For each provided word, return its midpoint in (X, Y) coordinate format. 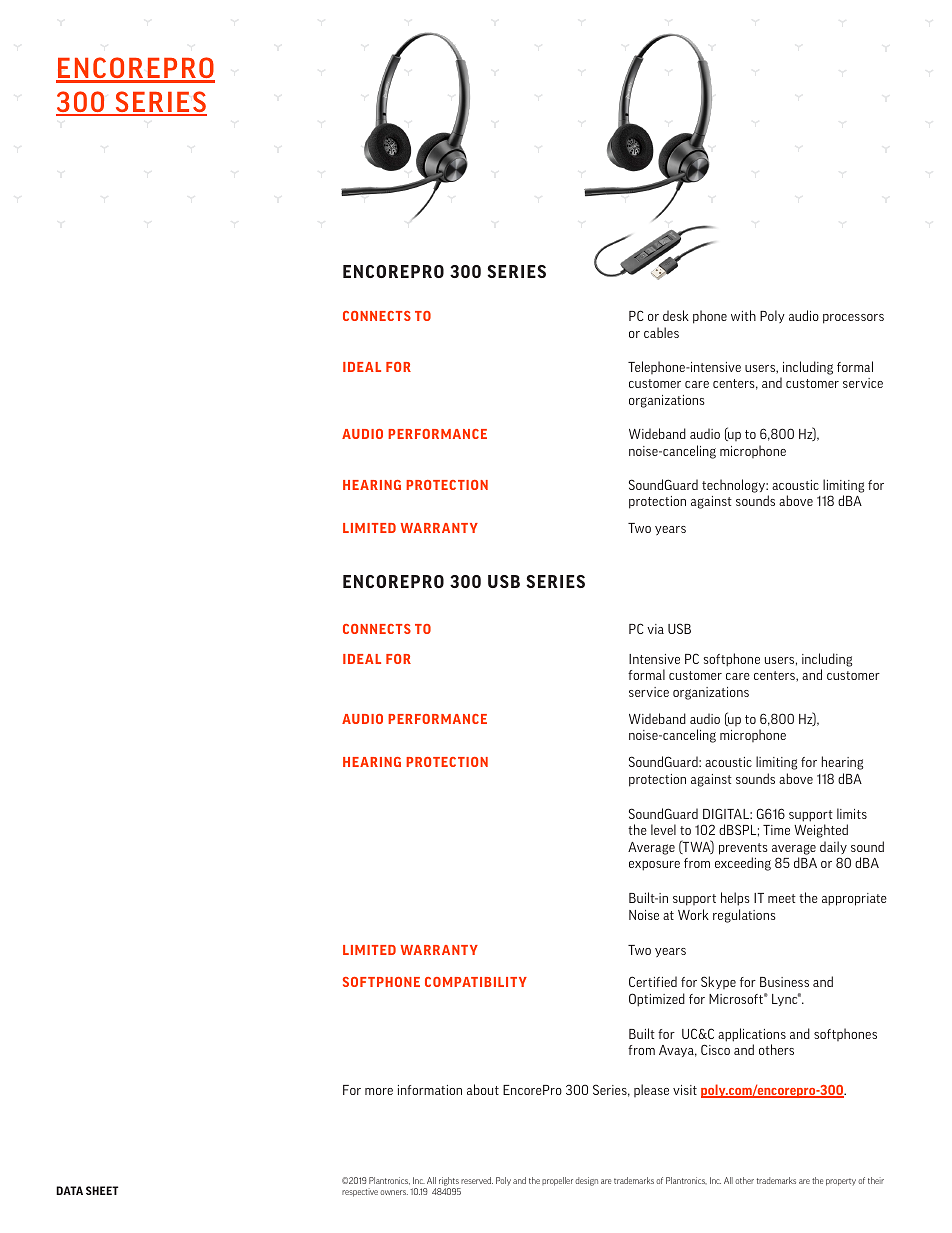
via (655, 629)
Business (784, 982)
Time (776, 830)
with (743, 315)
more (379, 1091)
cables (661, 332)
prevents (743, 849)
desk (676, 315)
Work (693, 914)
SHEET (102, 1190)
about (483, 1089)
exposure (654, 866)
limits (852, 813)
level (663, 829)
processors (853, 319)
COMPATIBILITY (476, 982)
